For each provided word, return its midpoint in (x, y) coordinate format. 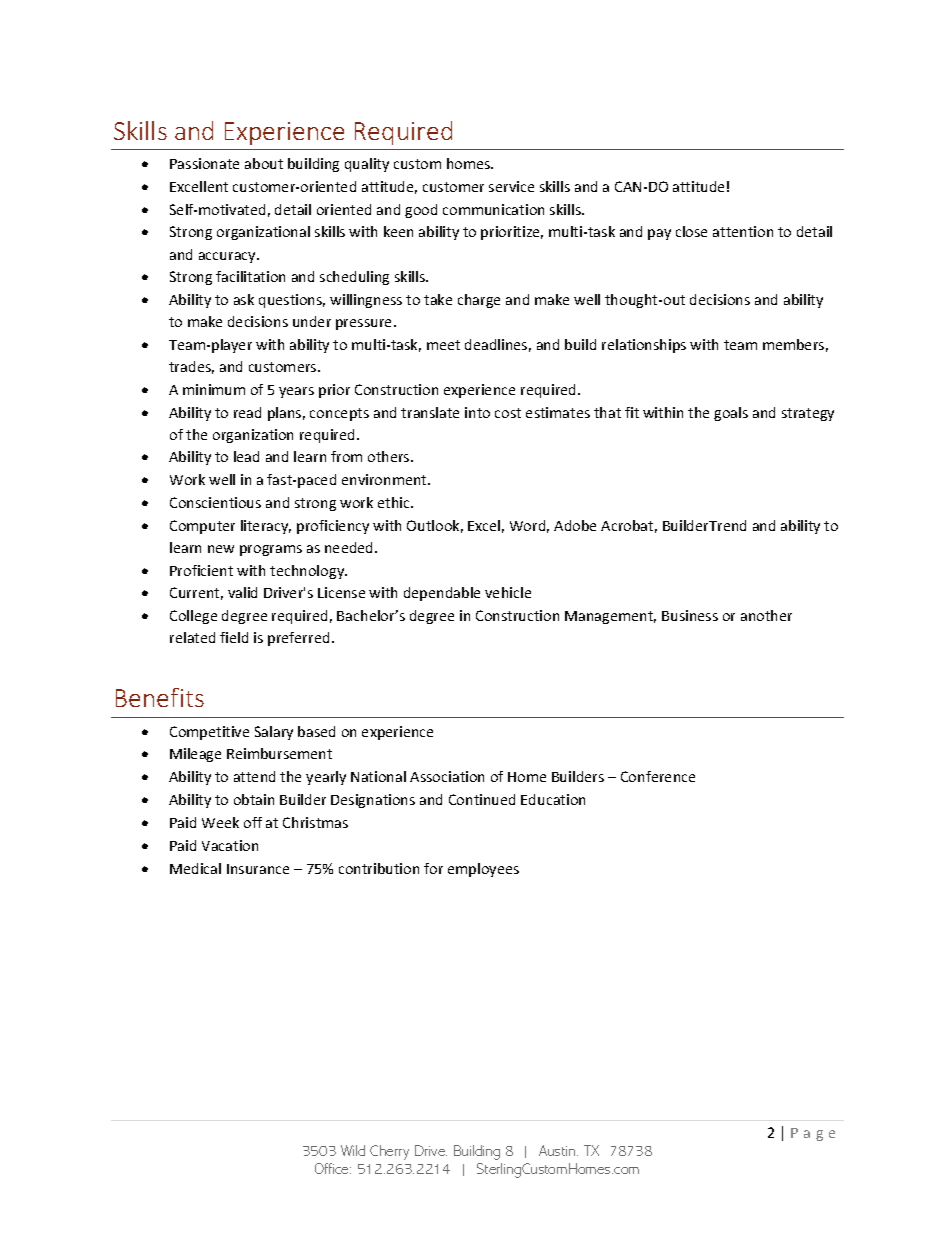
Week (220, 822)
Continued (482, 799)
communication (493, 209)
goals (731, 414)
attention (743, 231)
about (264, 163)
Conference (658, 776)
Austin (558, 1150)
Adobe (575, 525)
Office (333, 1168)
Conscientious (215, 502)
